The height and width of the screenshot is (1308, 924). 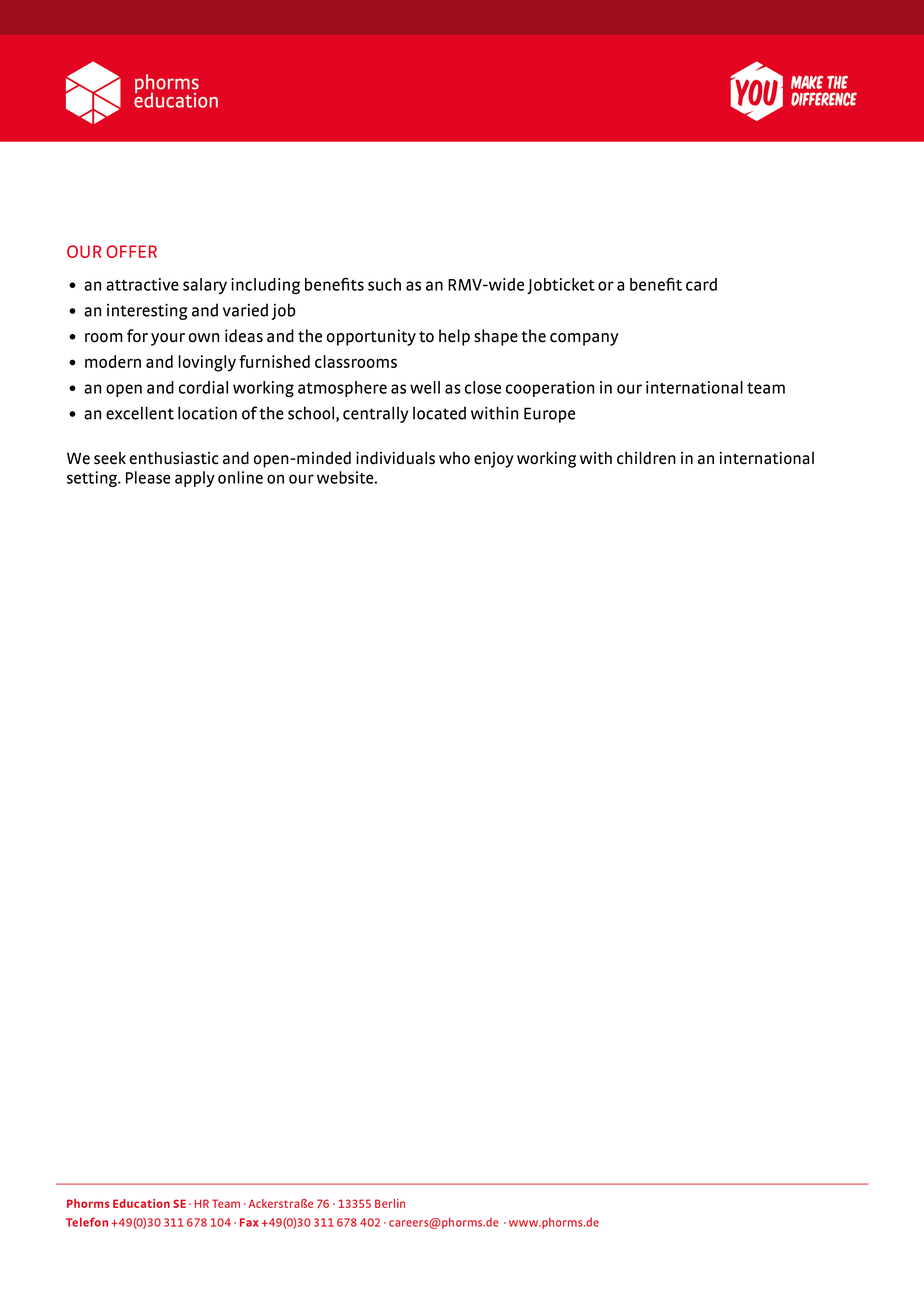 What do you see at coordinates (132, 251) in the screenshot?
I see `OFFER` at bounding box center [132, 251].
